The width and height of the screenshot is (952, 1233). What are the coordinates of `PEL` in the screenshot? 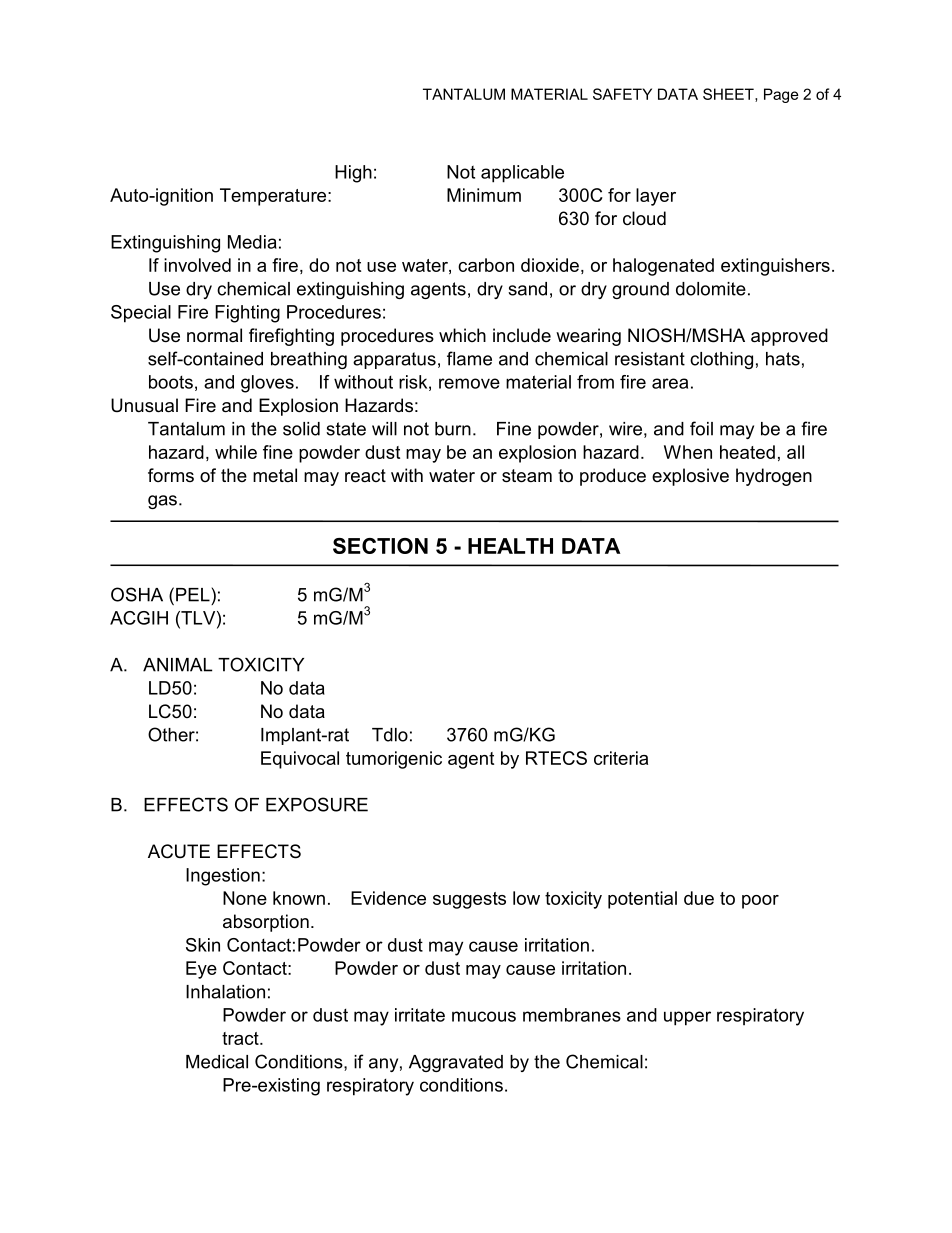 It's located at (193, 595).
